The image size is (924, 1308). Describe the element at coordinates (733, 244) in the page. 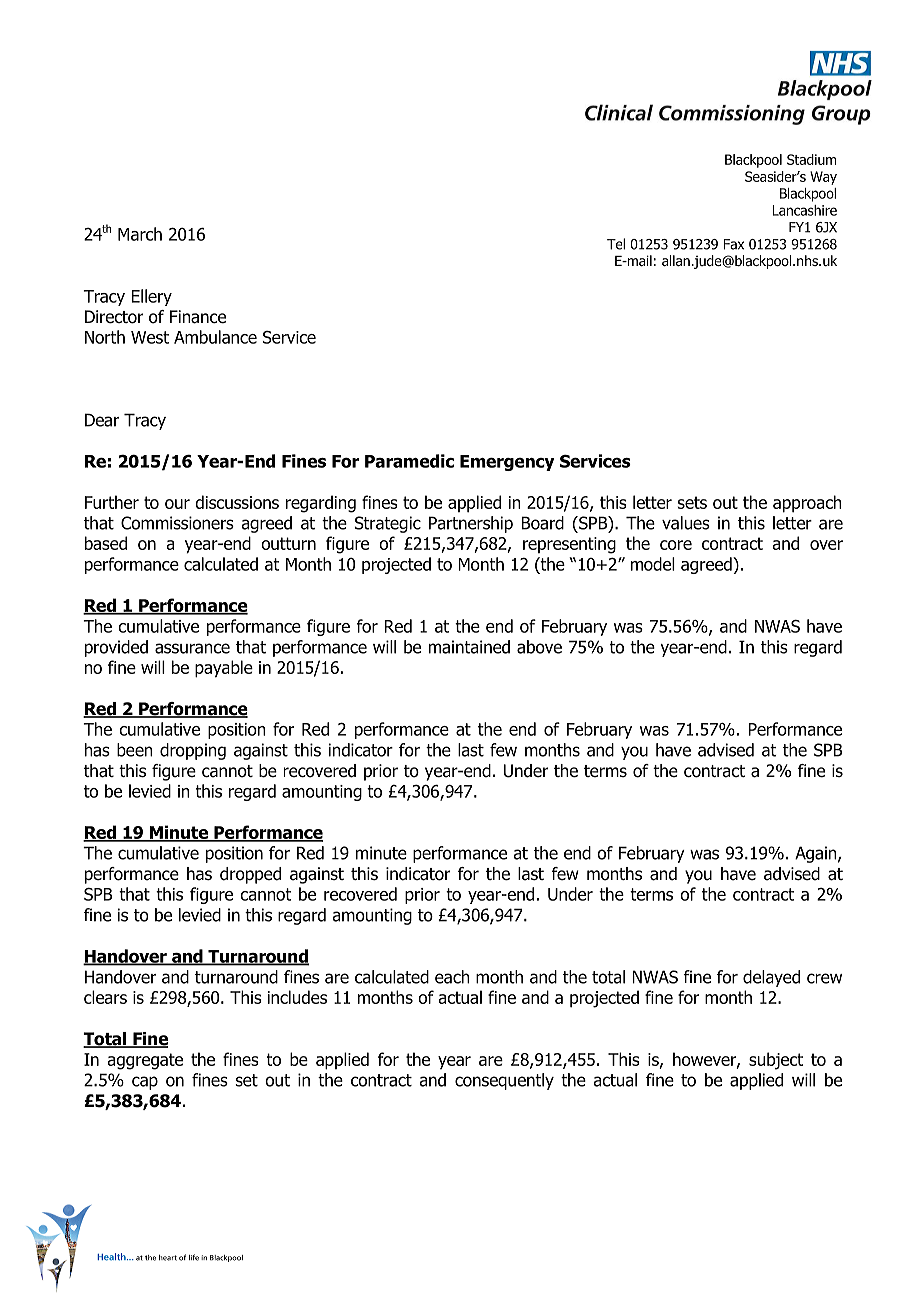

I see `Fax` at that location.
